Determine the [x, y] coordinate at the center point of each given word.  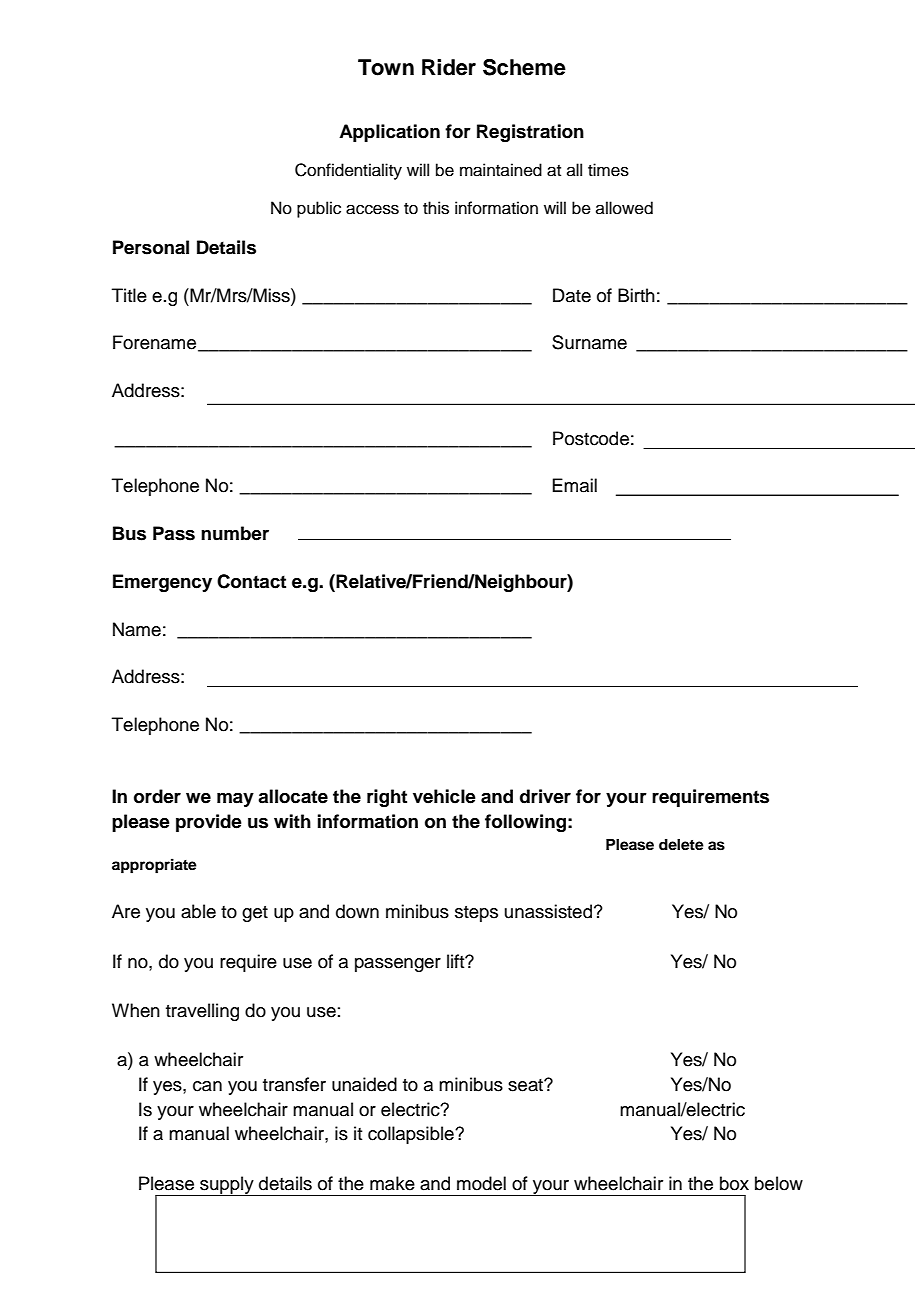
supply [227, 1186]
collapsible [412, 1135]
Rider [449, 67]
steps [476, 914]
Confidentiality [348, 171]
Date [572, 295]
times [608, 170]
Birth [636, 295]
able [198, 911]
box [734, 1183]
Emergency [162, 583]
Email [574, 485]
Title [129, 295]
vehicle [444, 796]
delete [681, 845]
